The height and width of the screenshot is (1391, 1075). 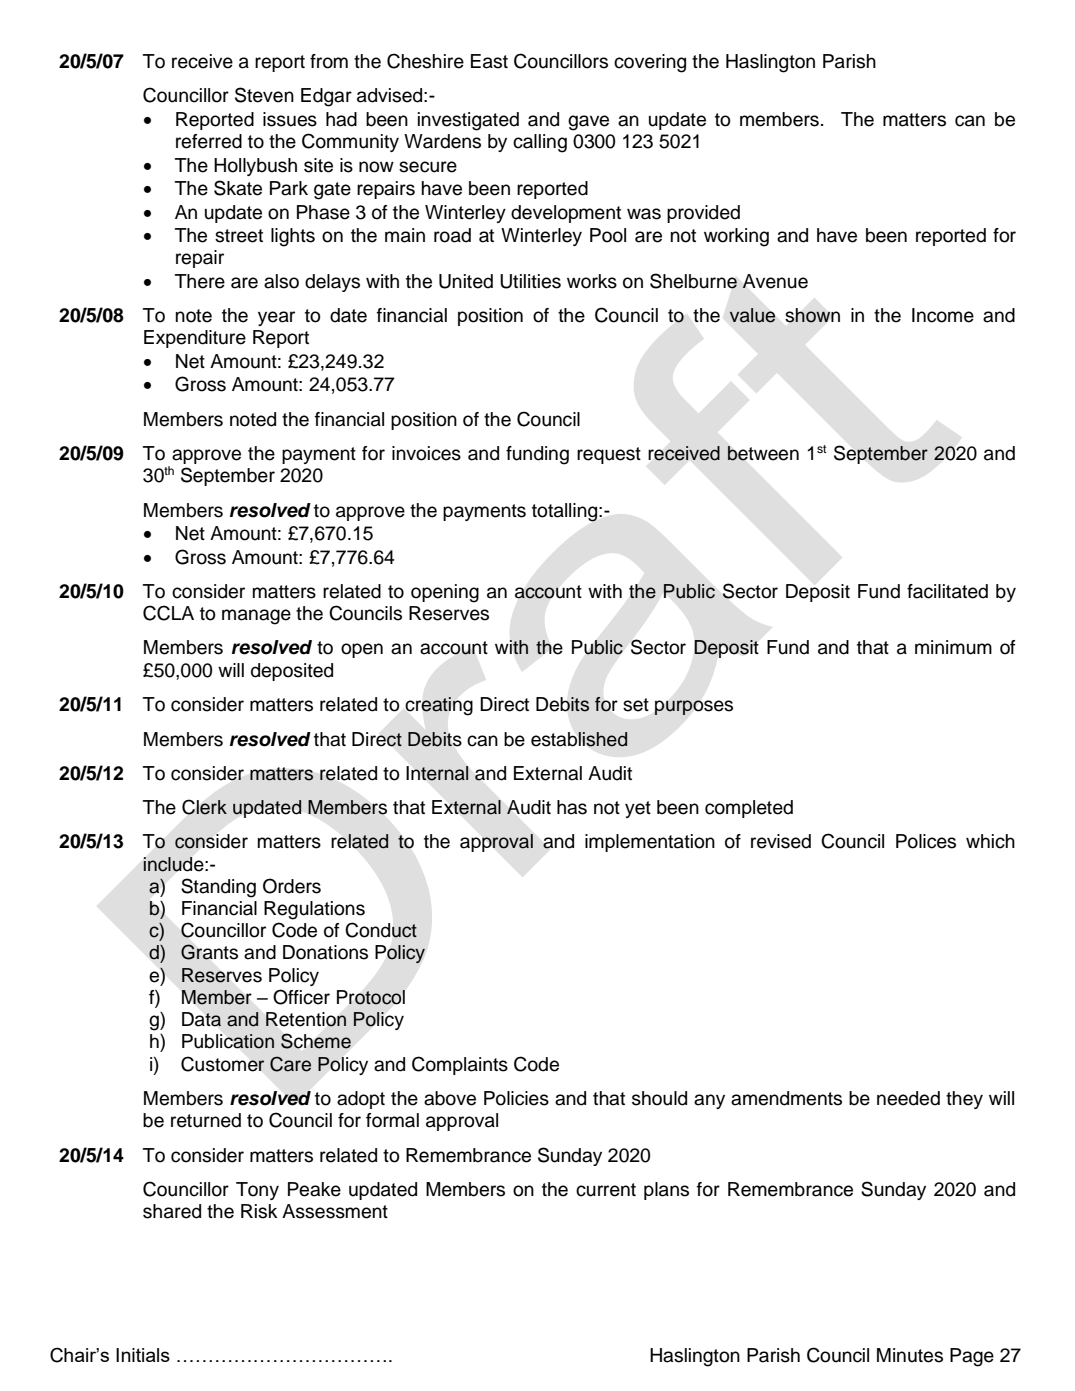 What do you see at coordinates (201, 1019) in the screenshot?
I see `Data` at bounding box center [201, 1019].
